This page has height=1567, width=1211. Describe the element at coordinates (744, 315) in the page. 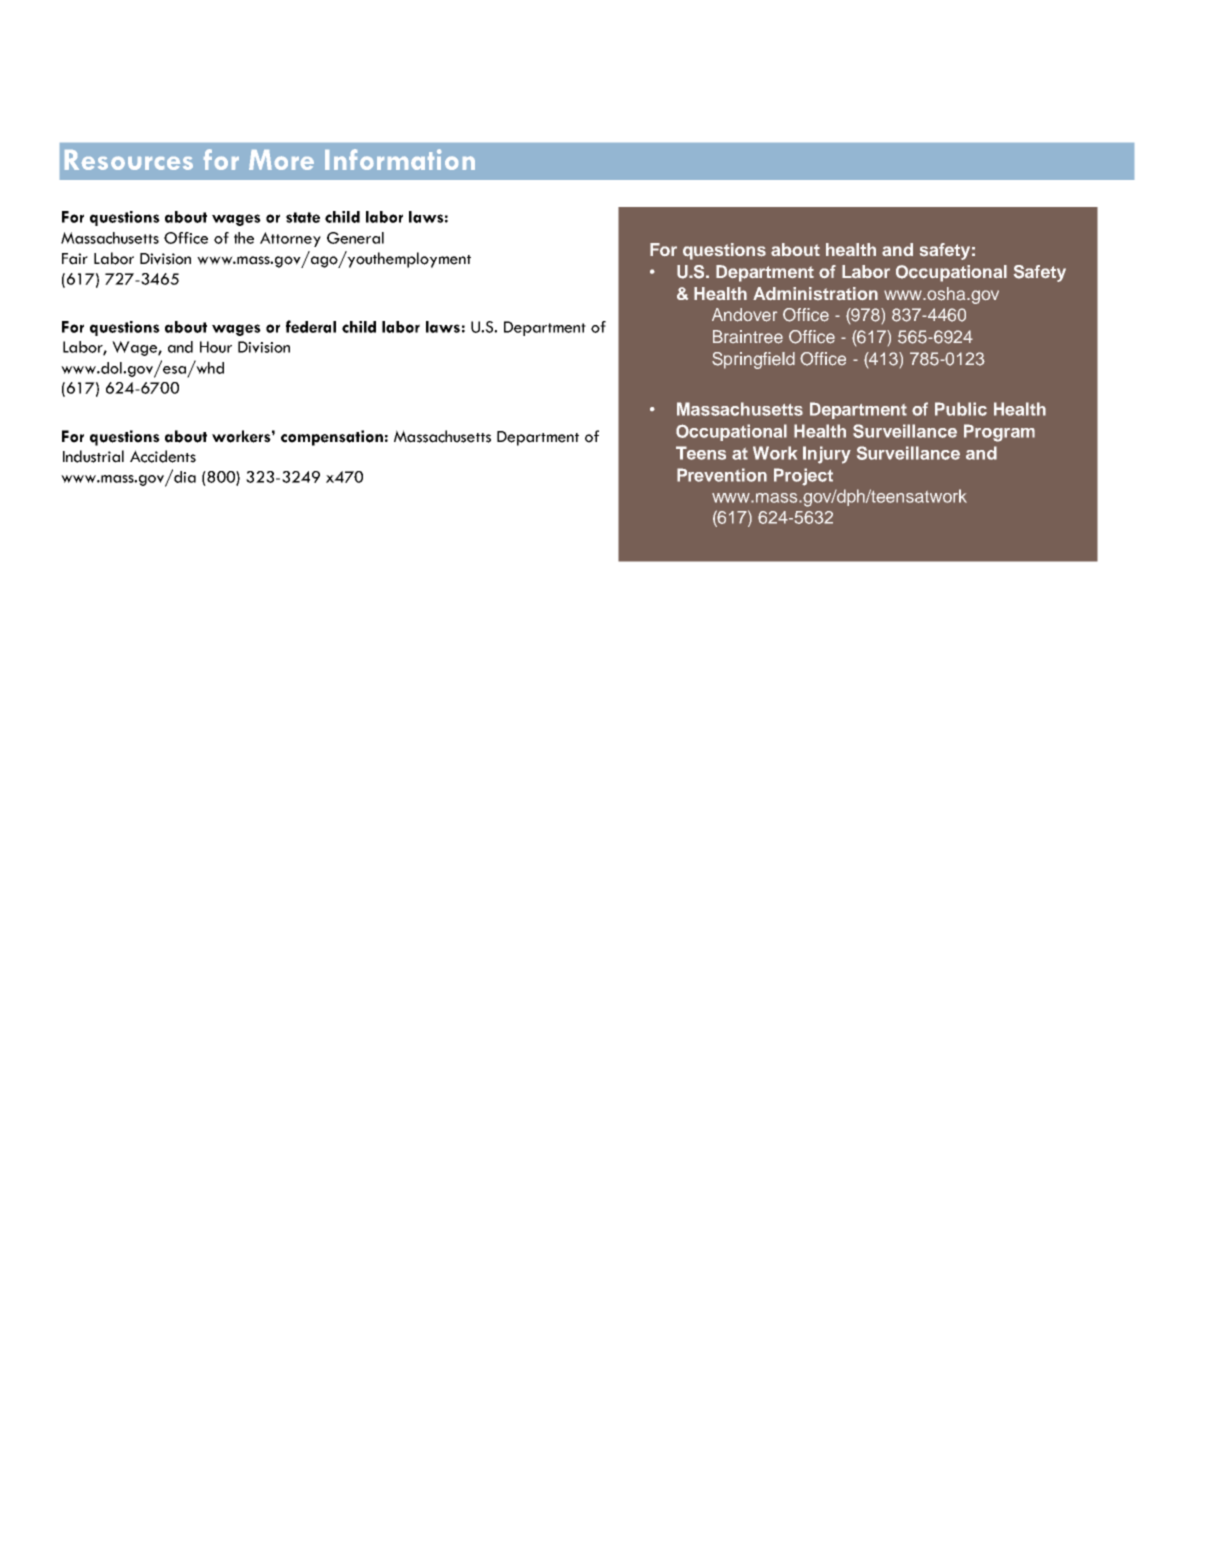

I see `Andover` at that location.
